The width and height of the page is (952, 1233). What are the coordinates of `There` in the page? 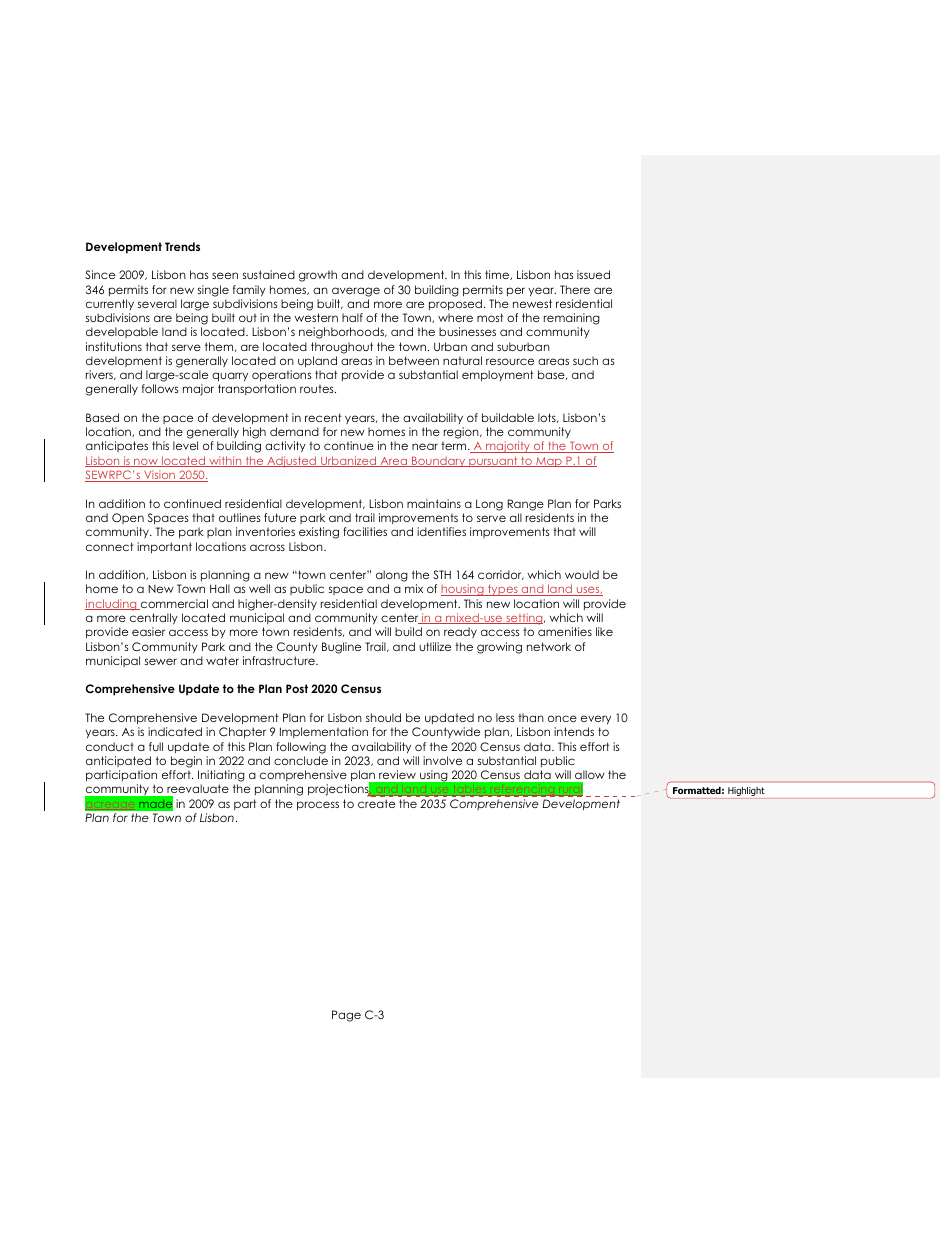 It's located at (575, 289).
